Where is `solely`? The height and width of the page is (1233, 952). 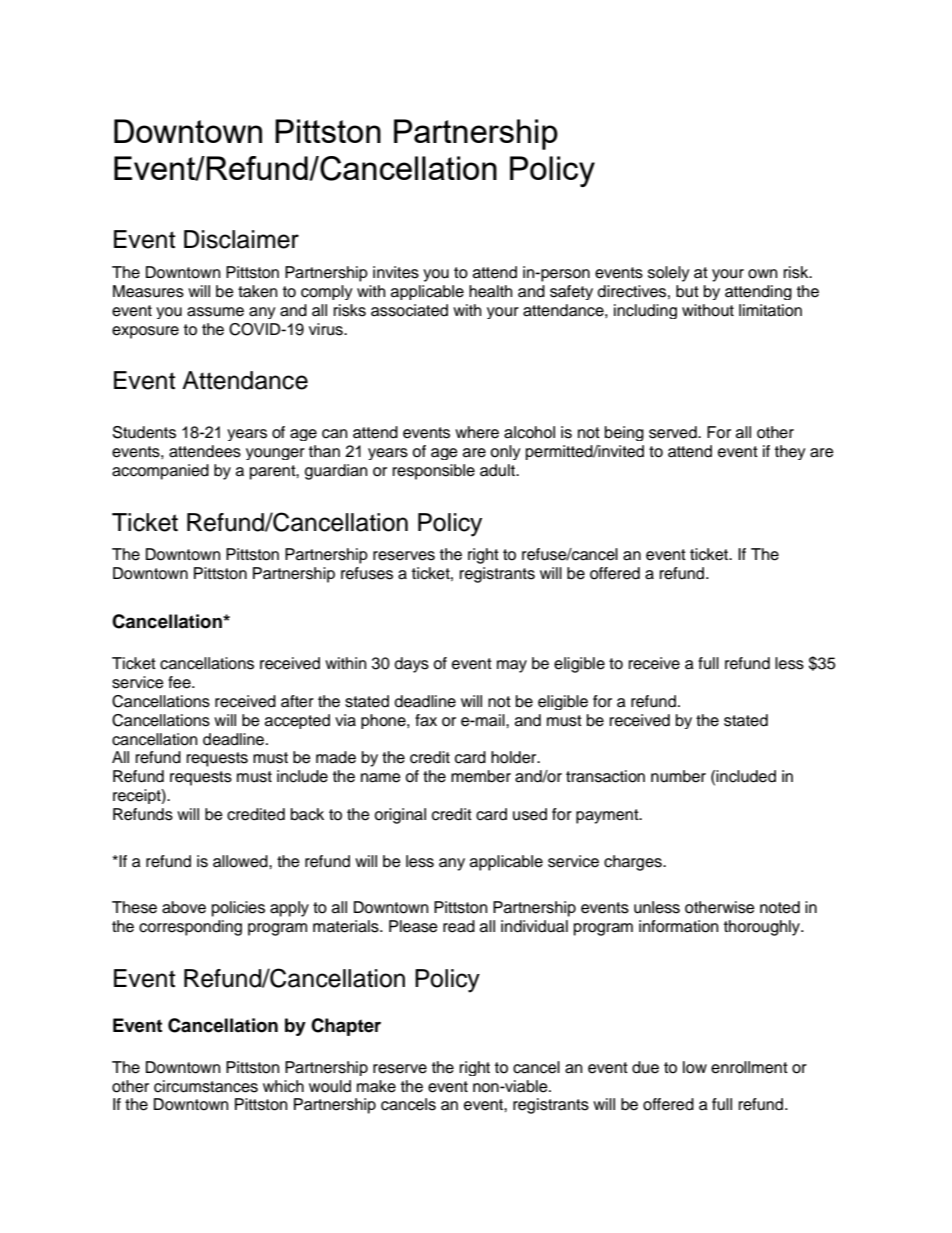 solely is located at coordinates (669, 274).
